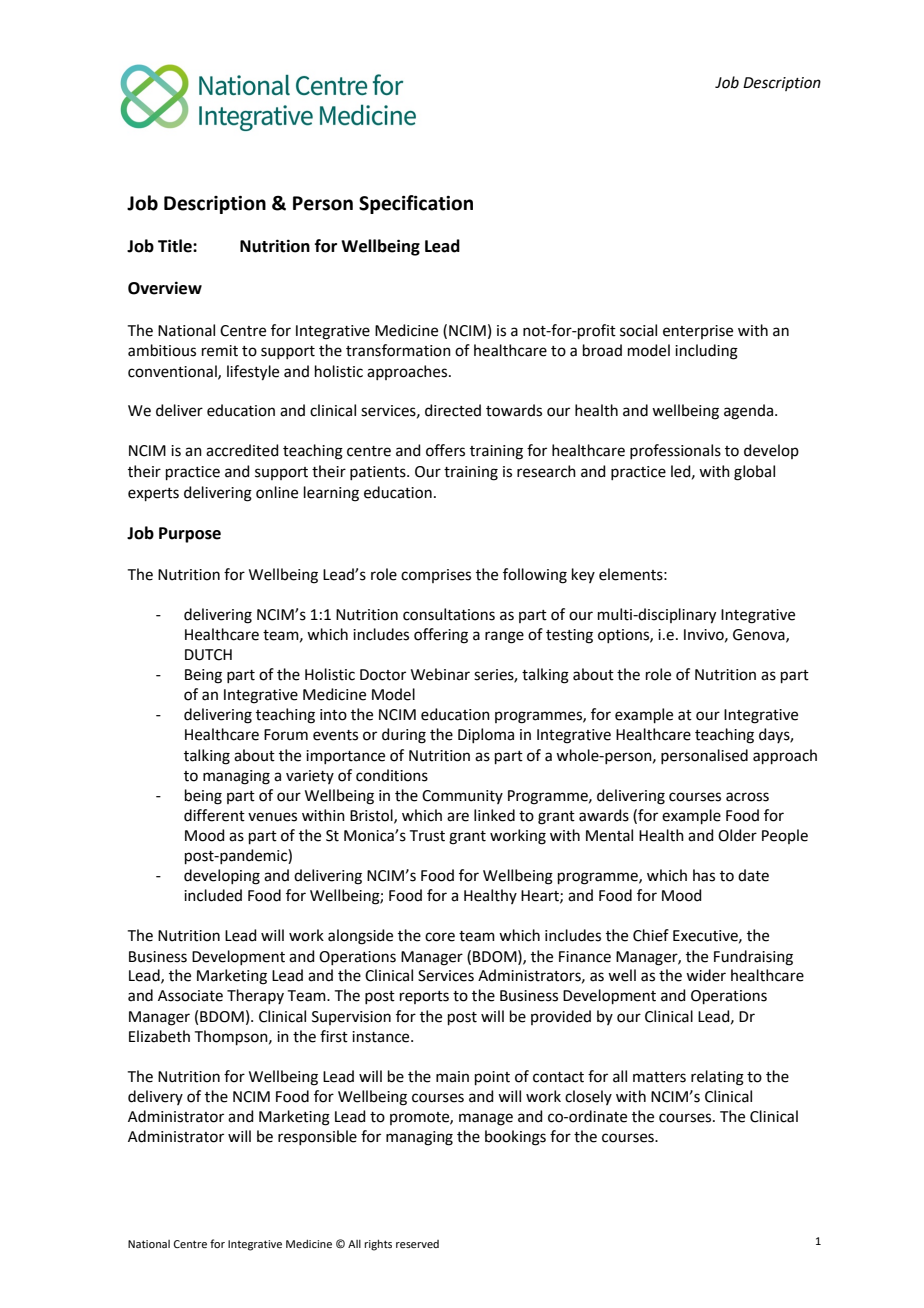  I want to click on enterprise, so click(698, 332).
